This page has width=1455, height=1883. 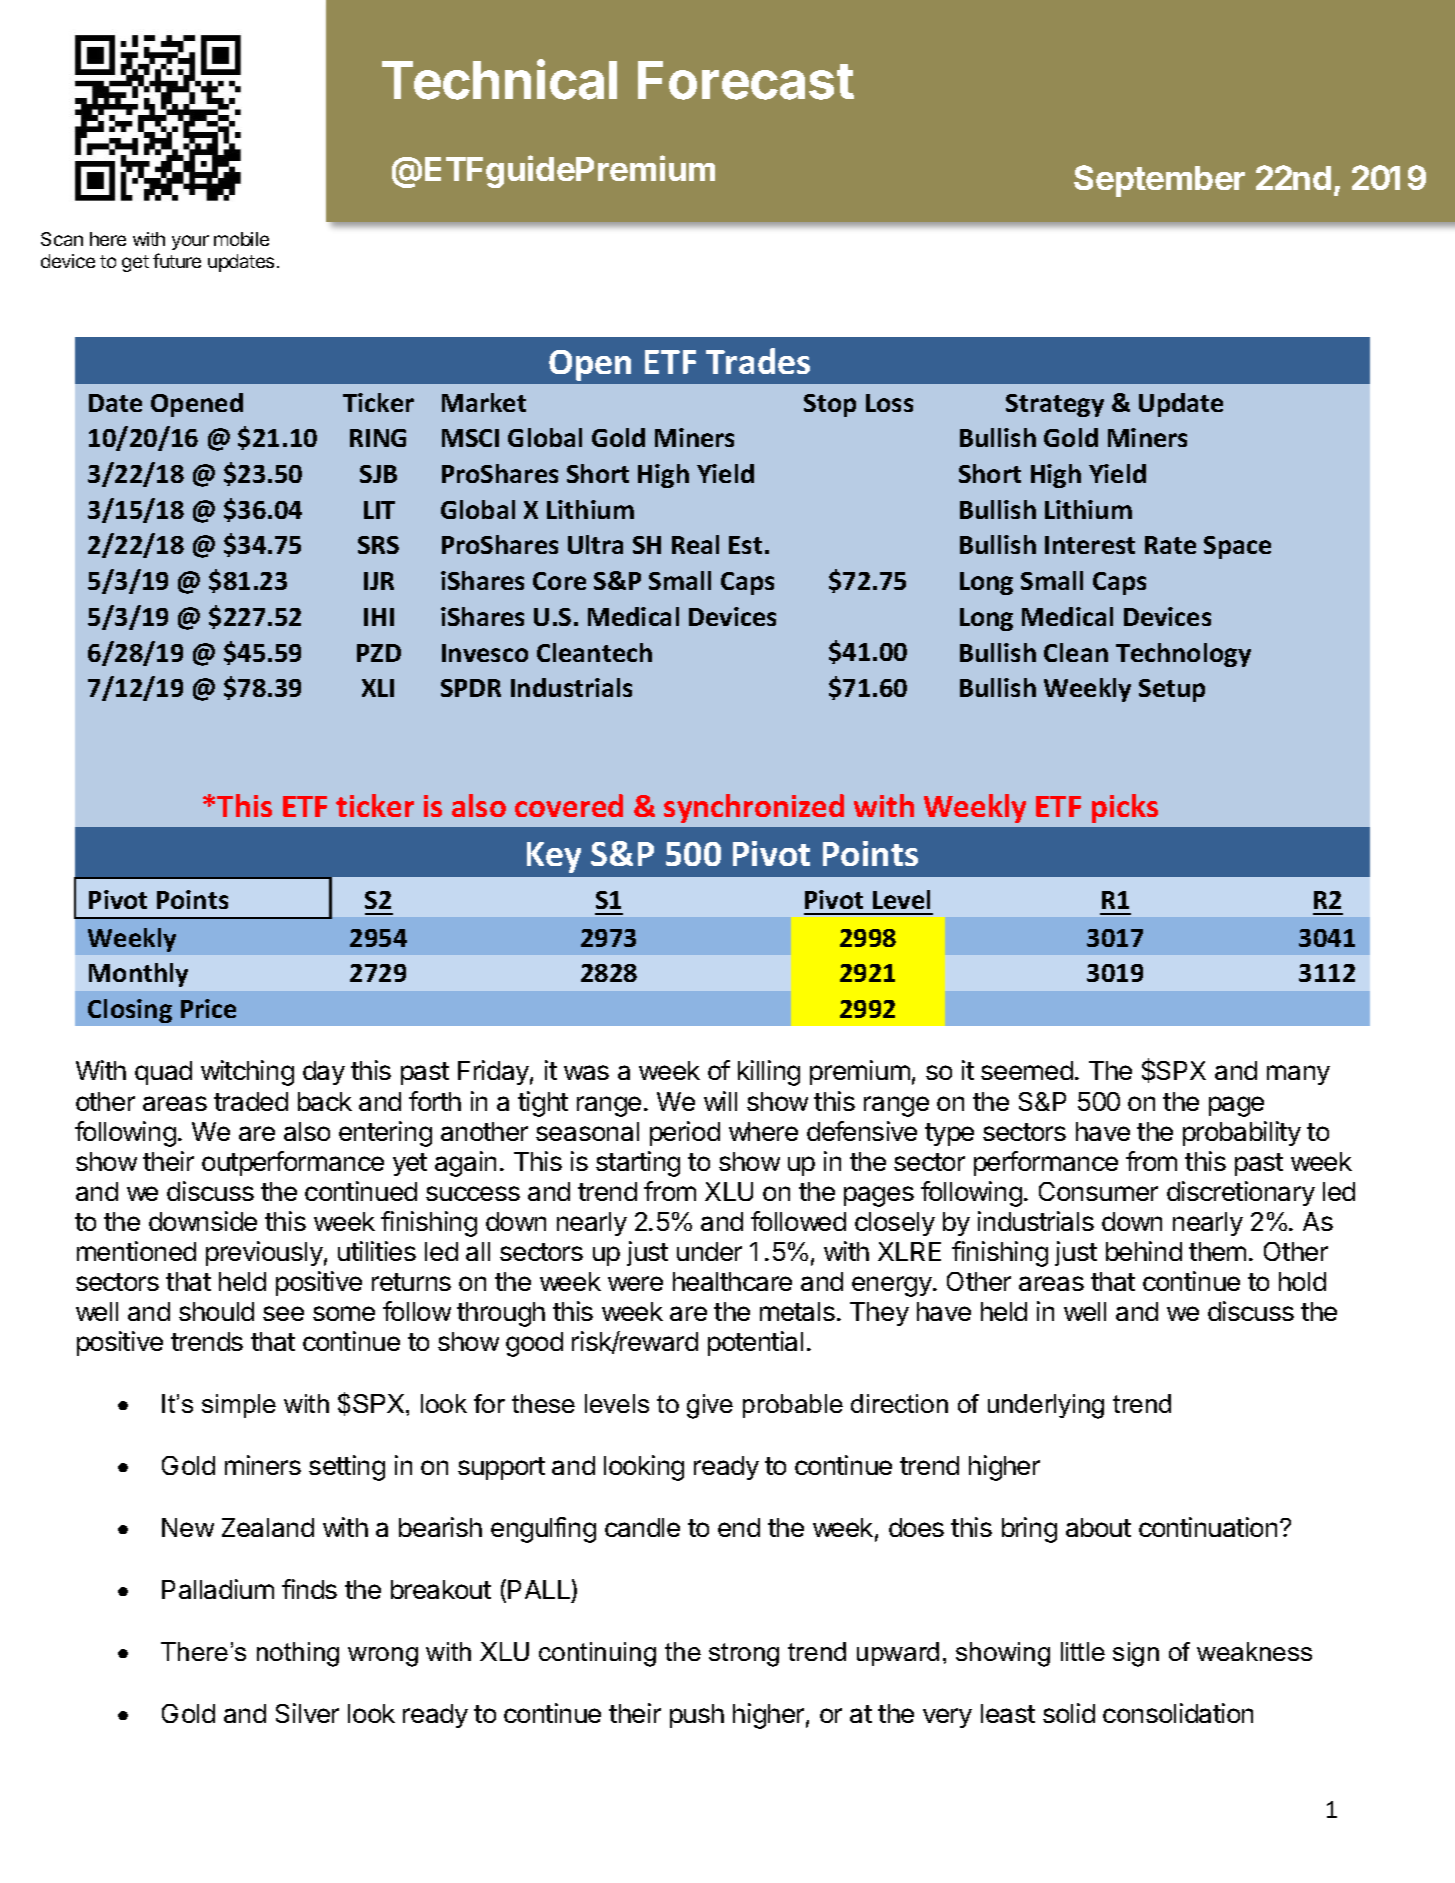 What do you see at coordinates (216, 1311) in the page?
I see `should` at bounding box center [216, 1311].
